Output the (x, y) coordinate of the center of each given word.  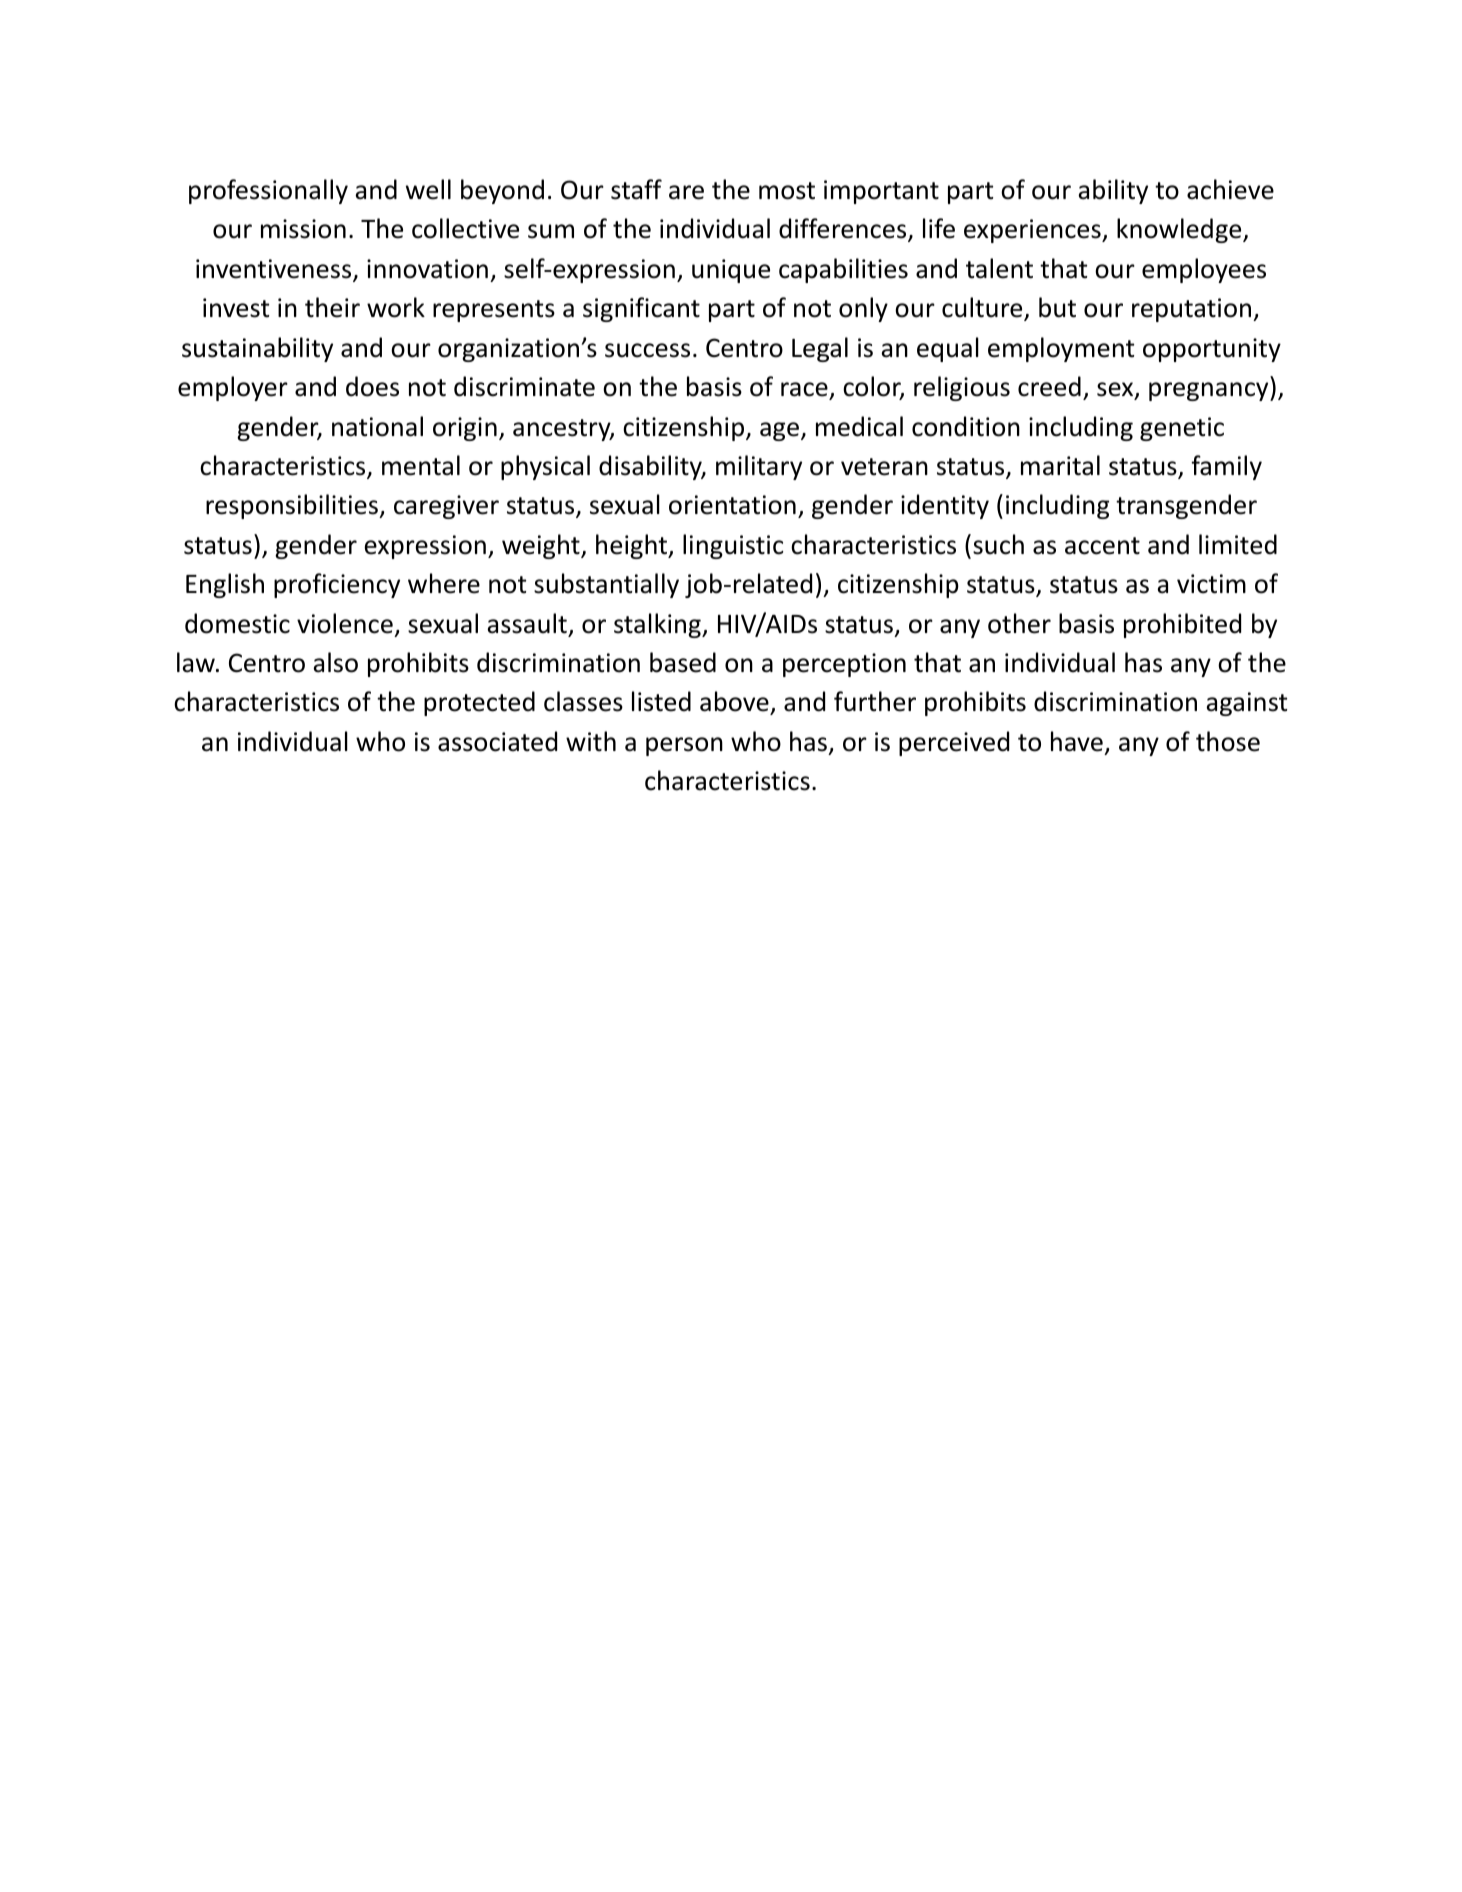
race (804, 389)
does (372, 386)
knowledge (1180, 230)
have (1077, 741)
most (787, 191)
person (684, 746)
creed (1049, 386)
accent (1102, 546)
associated (497, 741)
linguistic (733, 546)
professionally (268, 191)
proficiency (337, 585)
